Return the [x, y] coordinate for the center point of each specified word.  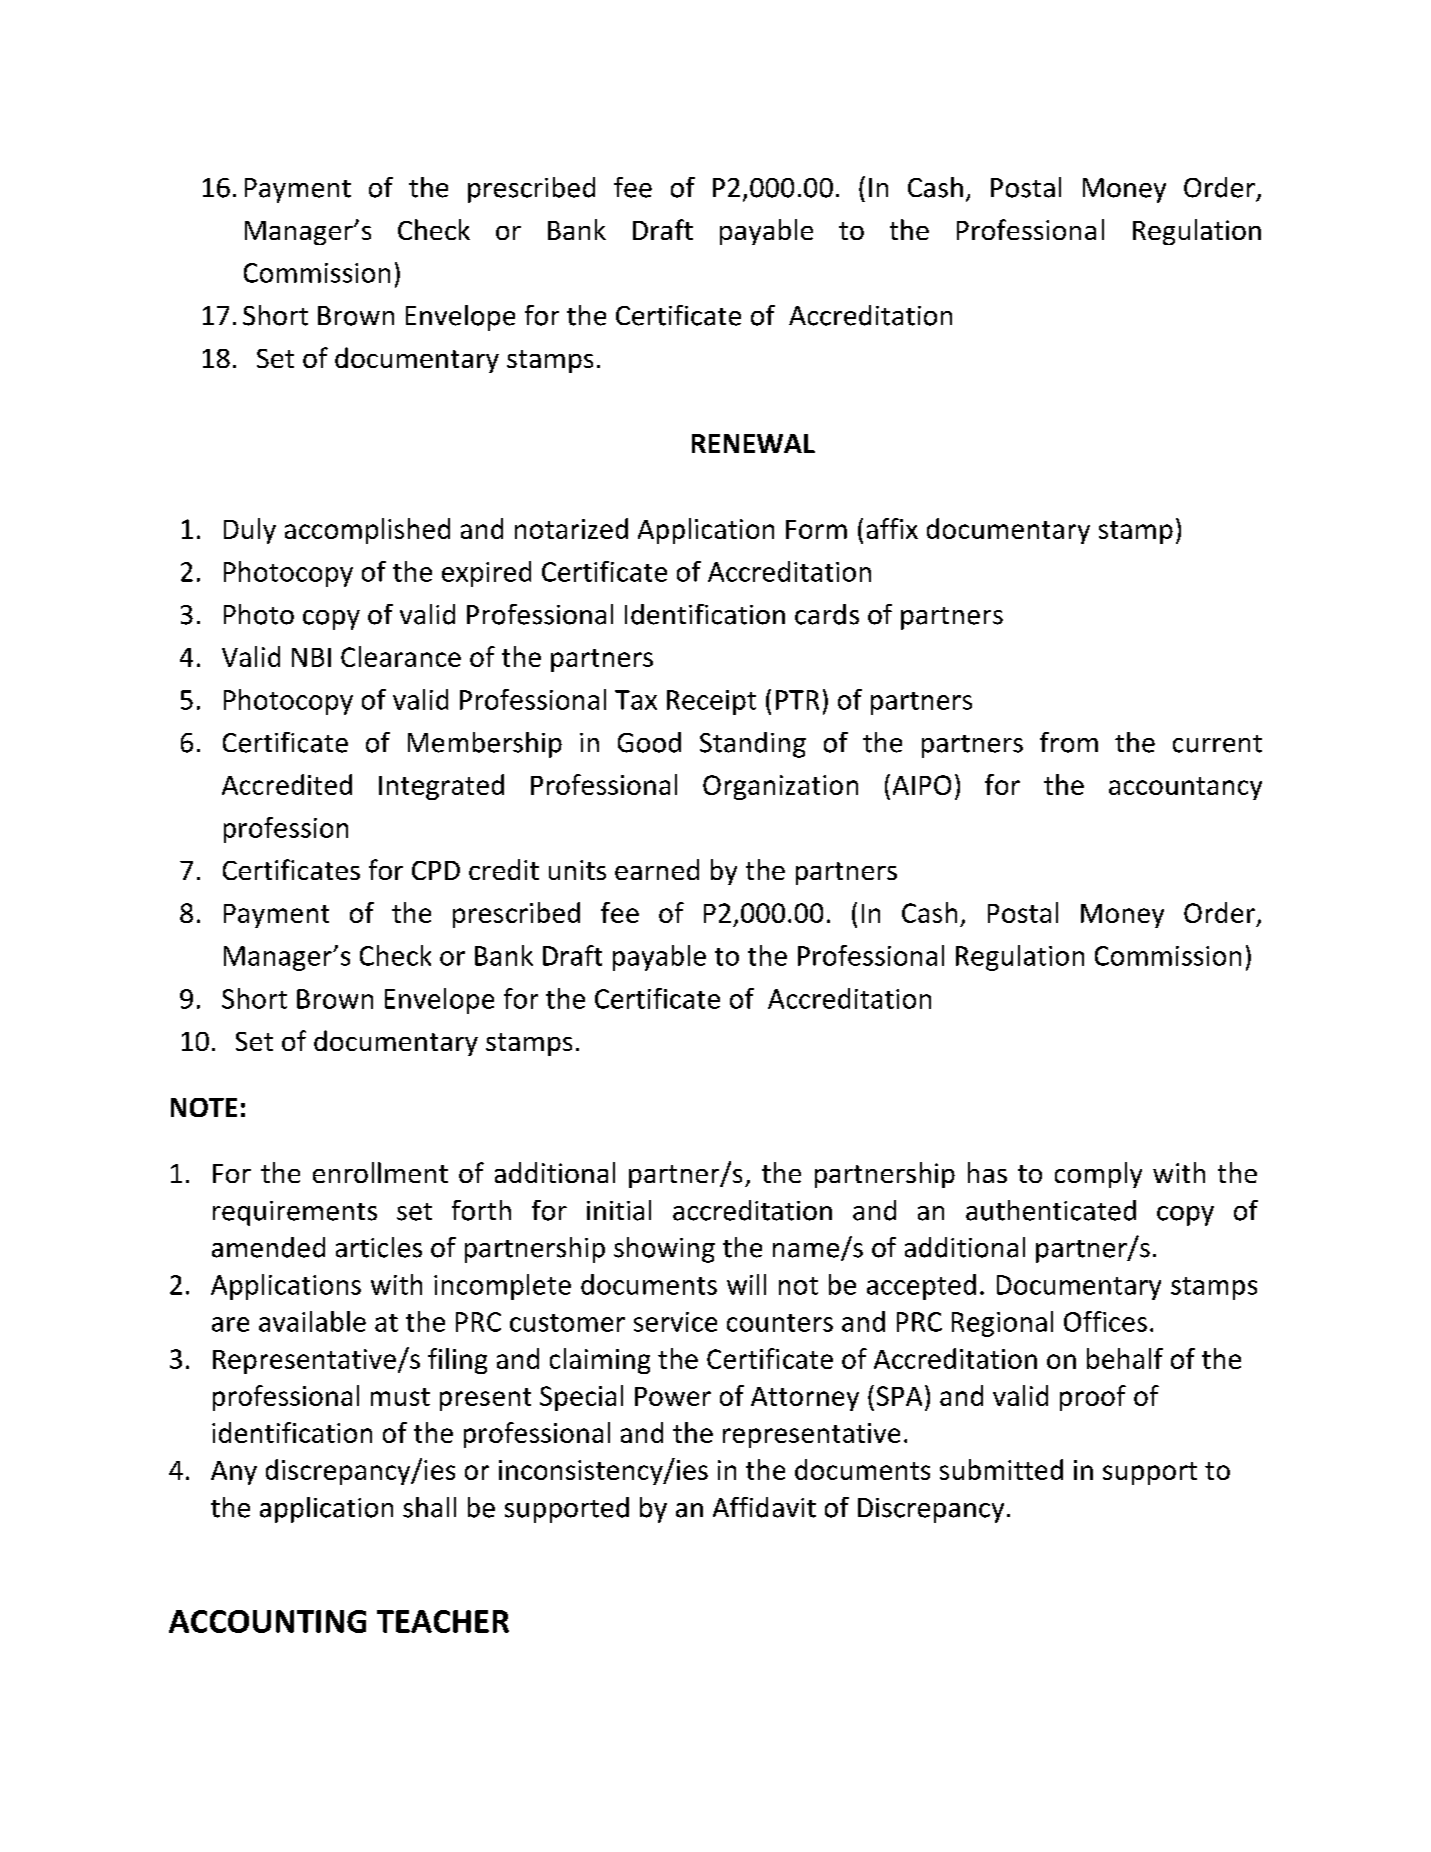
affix [892, 528]
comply [1098, 1175]
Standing [753, 745]
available [312, 1321]
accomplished [367, 531]
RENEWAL [753, 443]
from [1069, 742]
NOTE [204, 1107]
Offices [1105, 1321]
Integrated [441, 787]
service [675, 1322]
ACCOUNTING [267, 1621]
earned [657, 869]
